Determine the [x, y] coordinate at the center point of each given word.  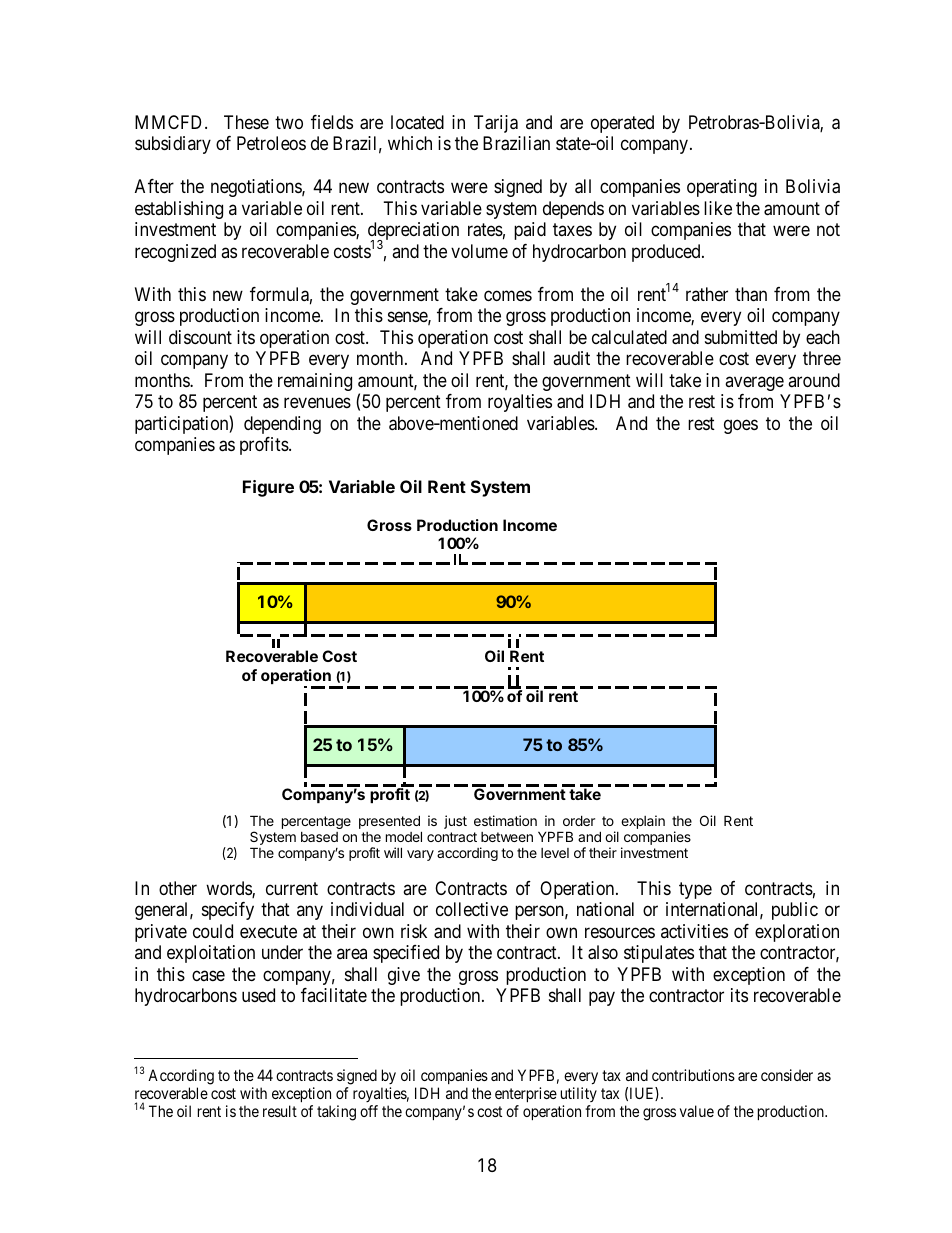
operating [722, 188]
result [280, 1111]
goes [741, 426]
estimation [505, 820]
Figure [268, 488]
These [246, 122]
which [410, 143]
